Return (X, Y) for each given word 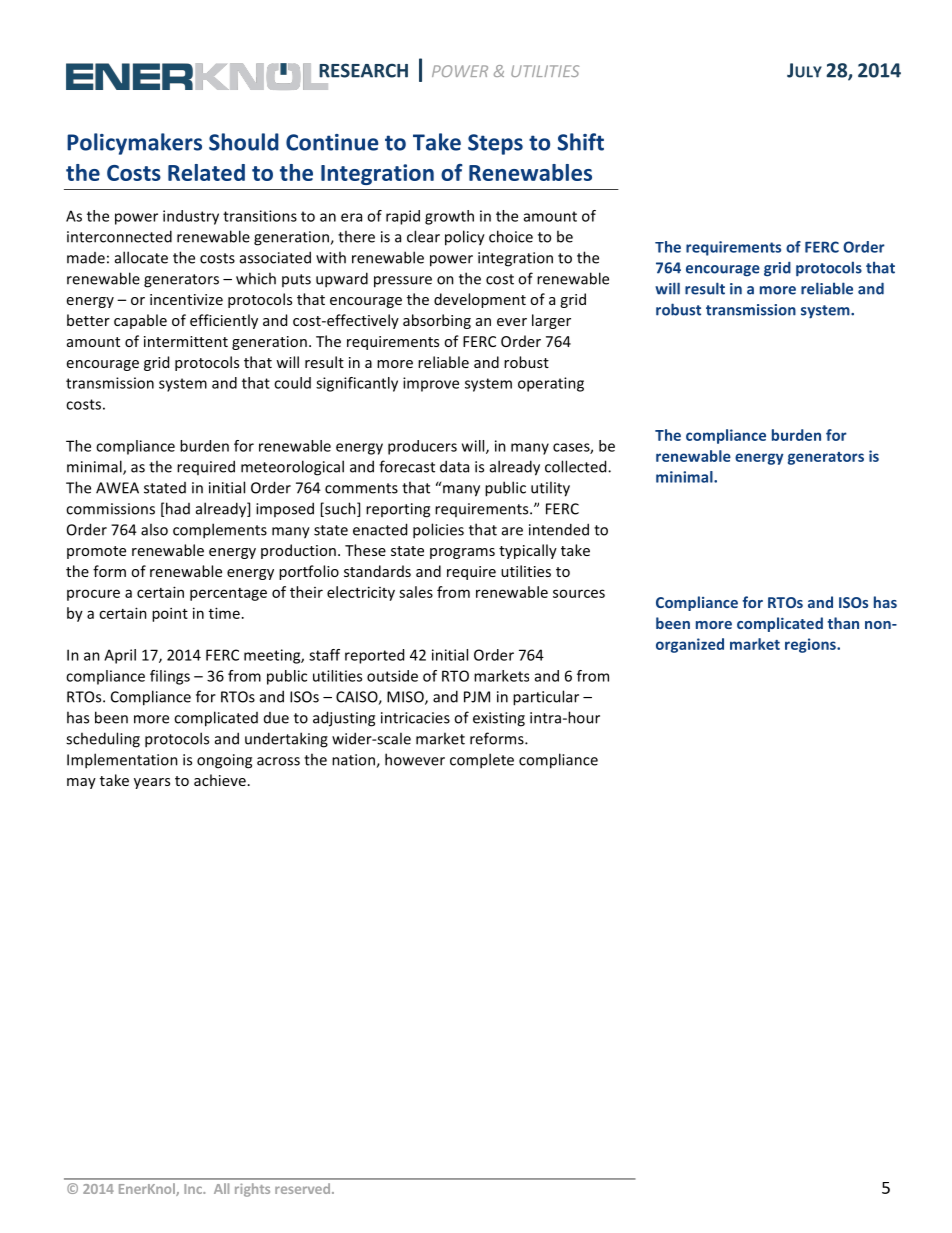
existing (499, 719)
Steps (495, 144)
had (178, 508)
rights (252, 1190)
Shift (581, 142)
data (454, 466)
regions (811, 645)
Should (244, 142)
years (152, 783)
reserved (302, 1188)
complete (482, 761)
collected (577, 466)
